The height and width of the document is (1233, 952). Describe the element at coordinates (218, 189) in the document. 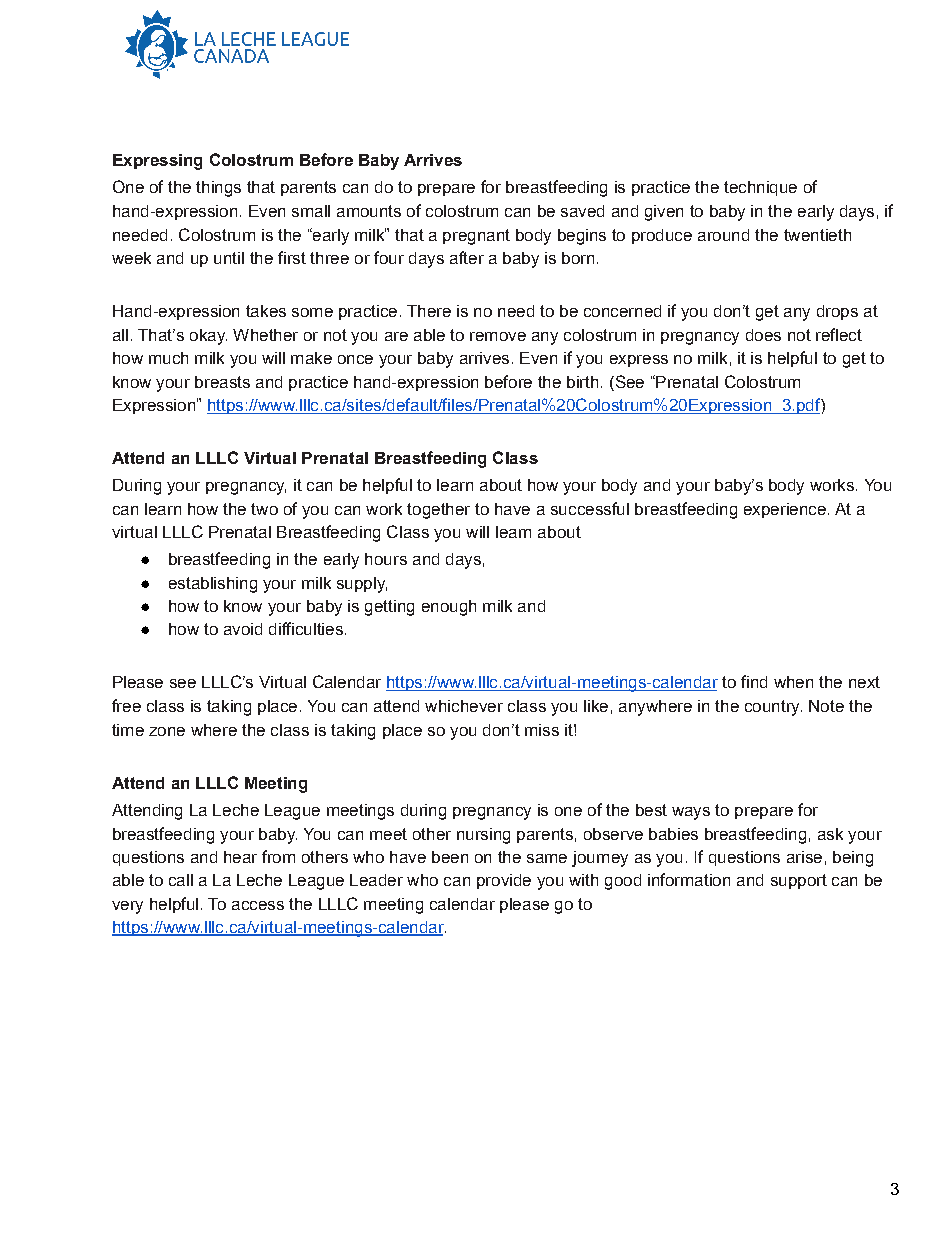

I see `things` at that location.
